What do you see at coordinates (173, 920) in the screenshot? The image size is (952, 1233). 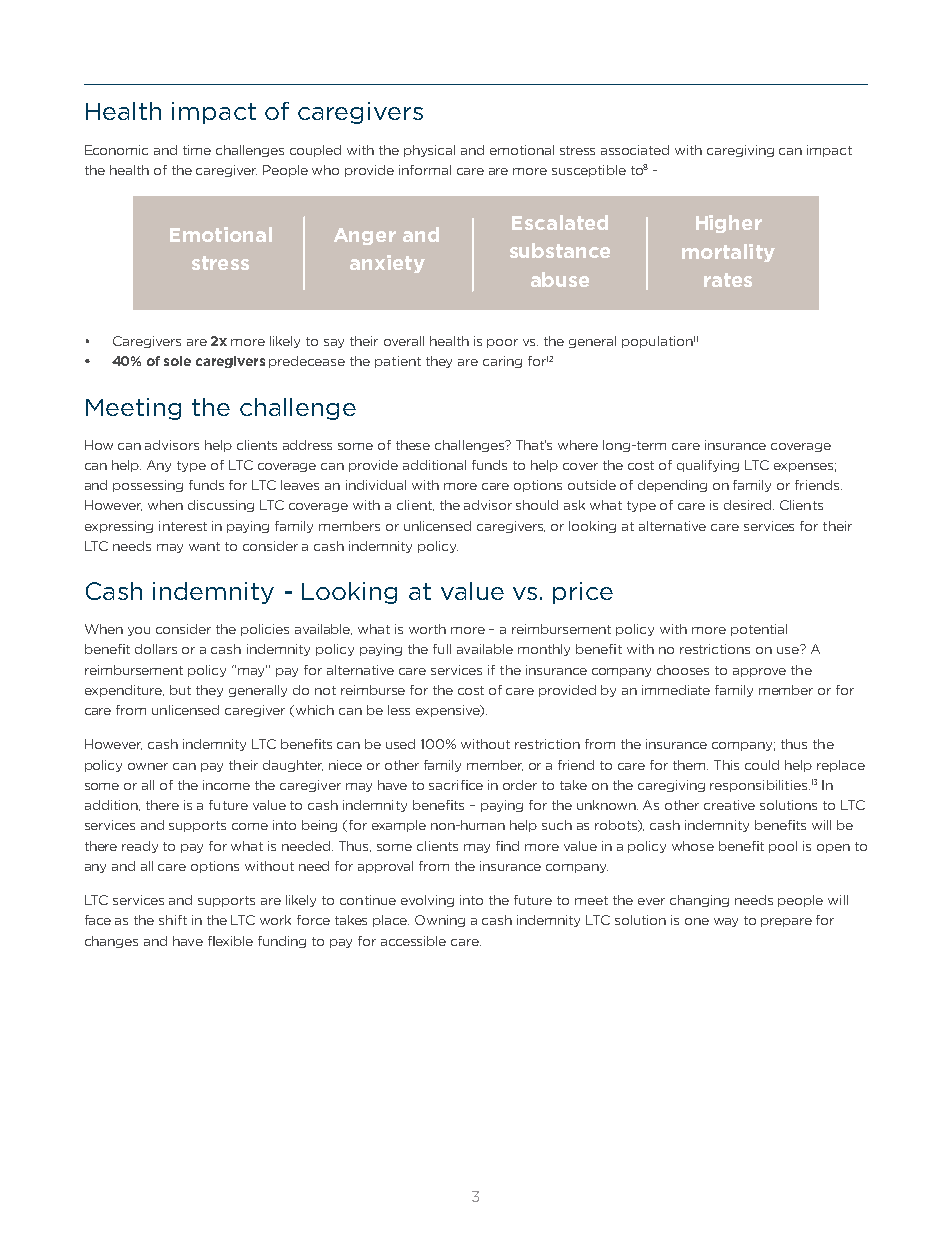 I see `shift` at bounding box center [173, 920].
